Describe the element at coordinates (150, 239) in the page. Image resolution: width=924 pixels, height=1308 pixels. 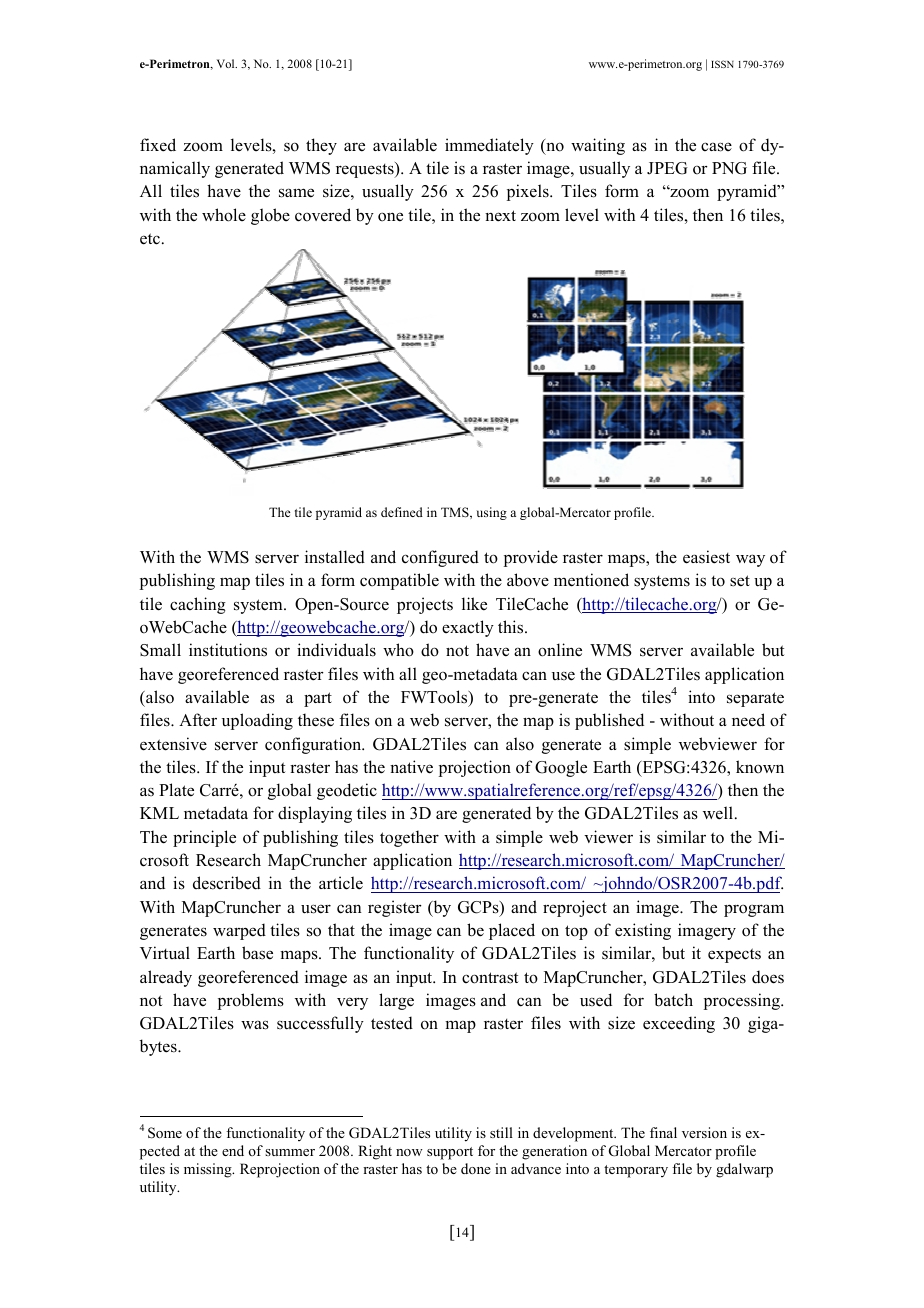
I see `etc` at that location.
